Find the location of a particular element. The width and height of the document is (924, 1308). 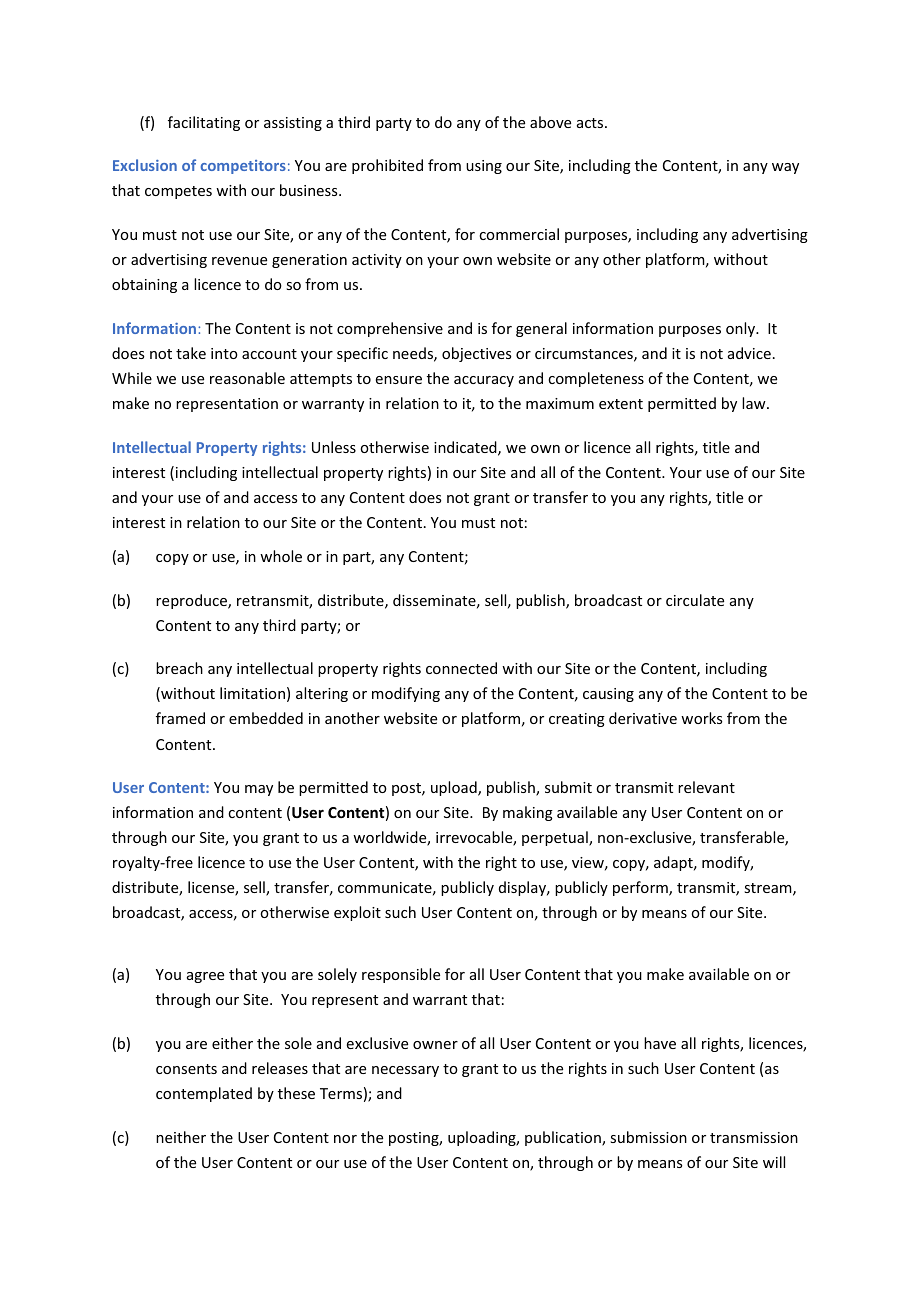

law is located at coordinates (755, 403).
